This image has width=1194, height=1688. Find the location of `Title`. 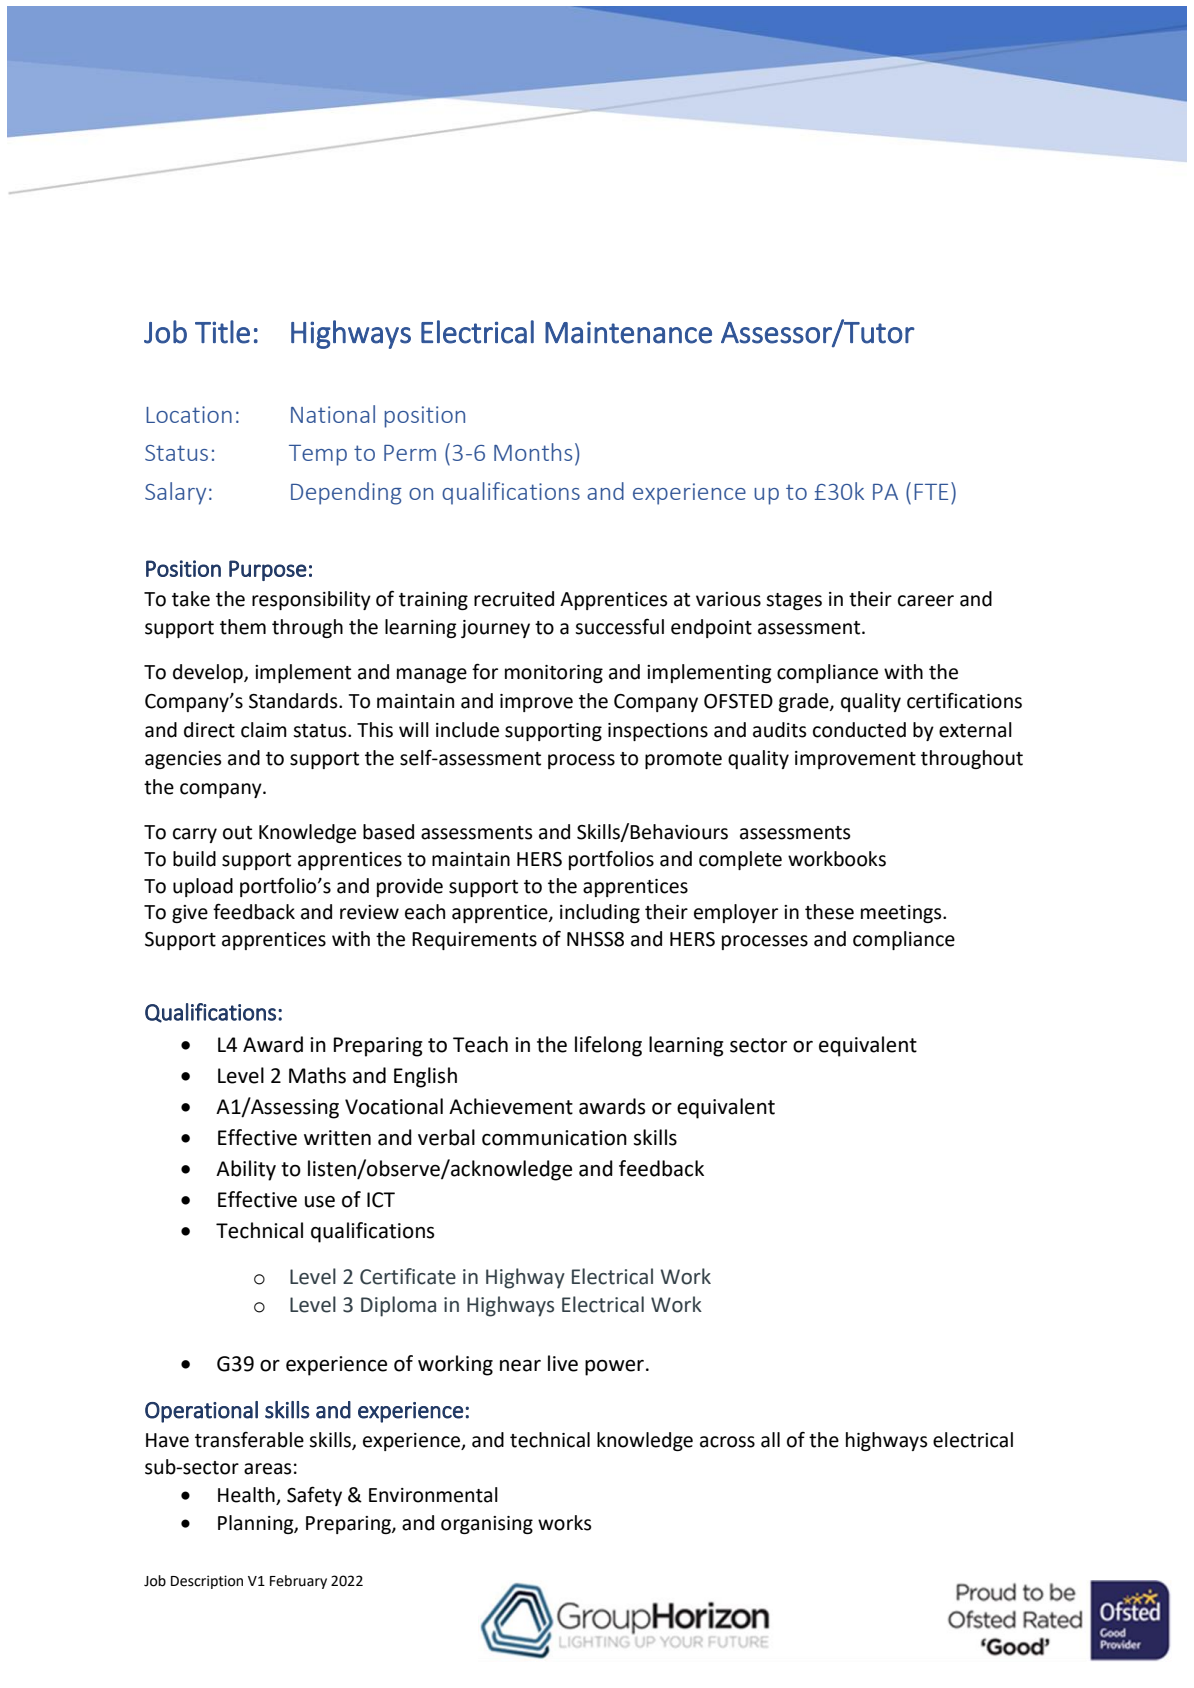

Title is located at coordinates (222, 332).
